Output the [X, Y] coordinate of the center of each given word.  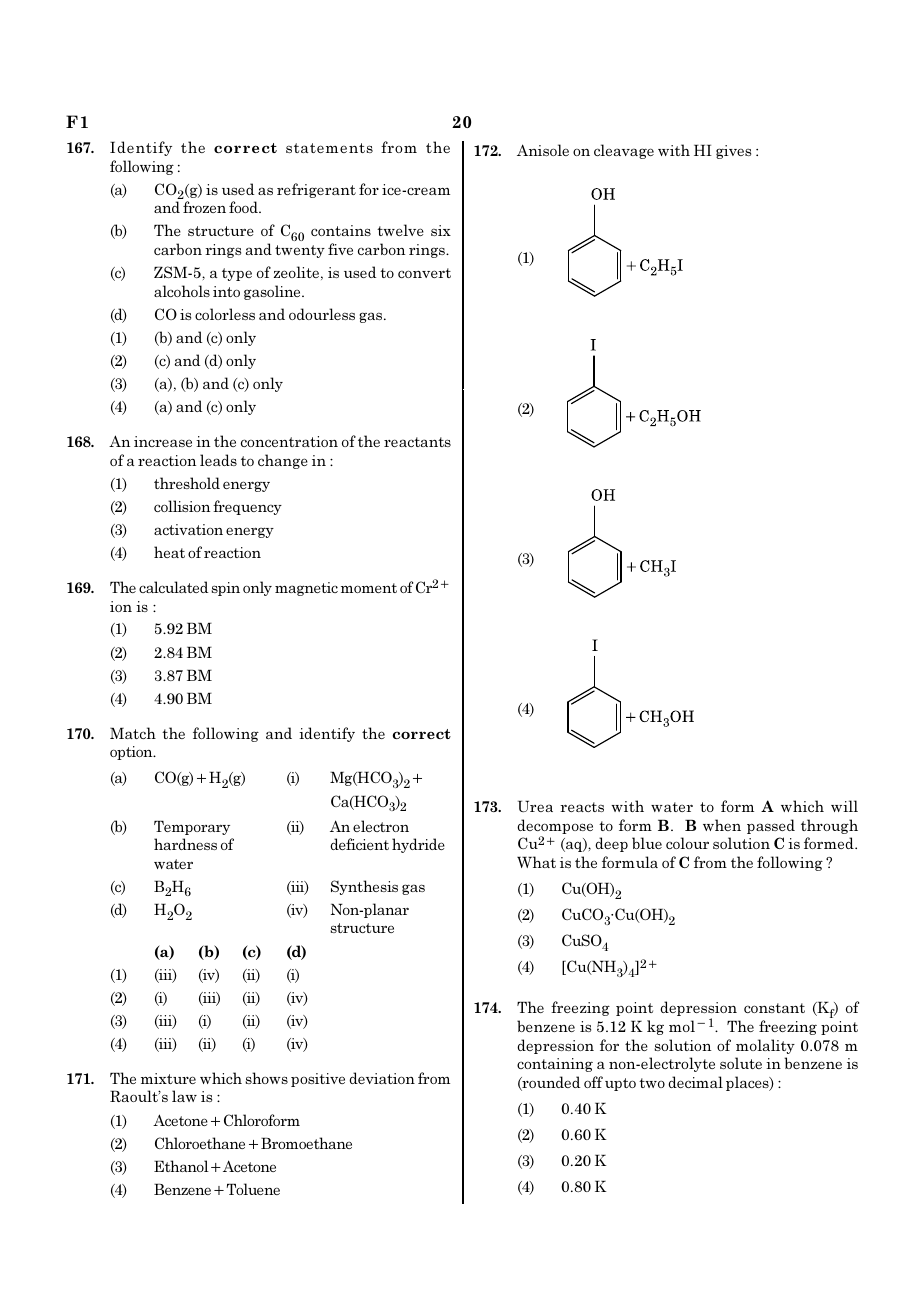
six [441, 230]
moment [369, 588]
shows [267, 1078]
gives [733, 152]
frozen [204, 207]
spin [226, 589]
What [536, 862]
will [844, 806]
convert [424, 273]
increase [163, 441]
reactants [417, 442]
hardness [185, 844]
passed [771, 826]
